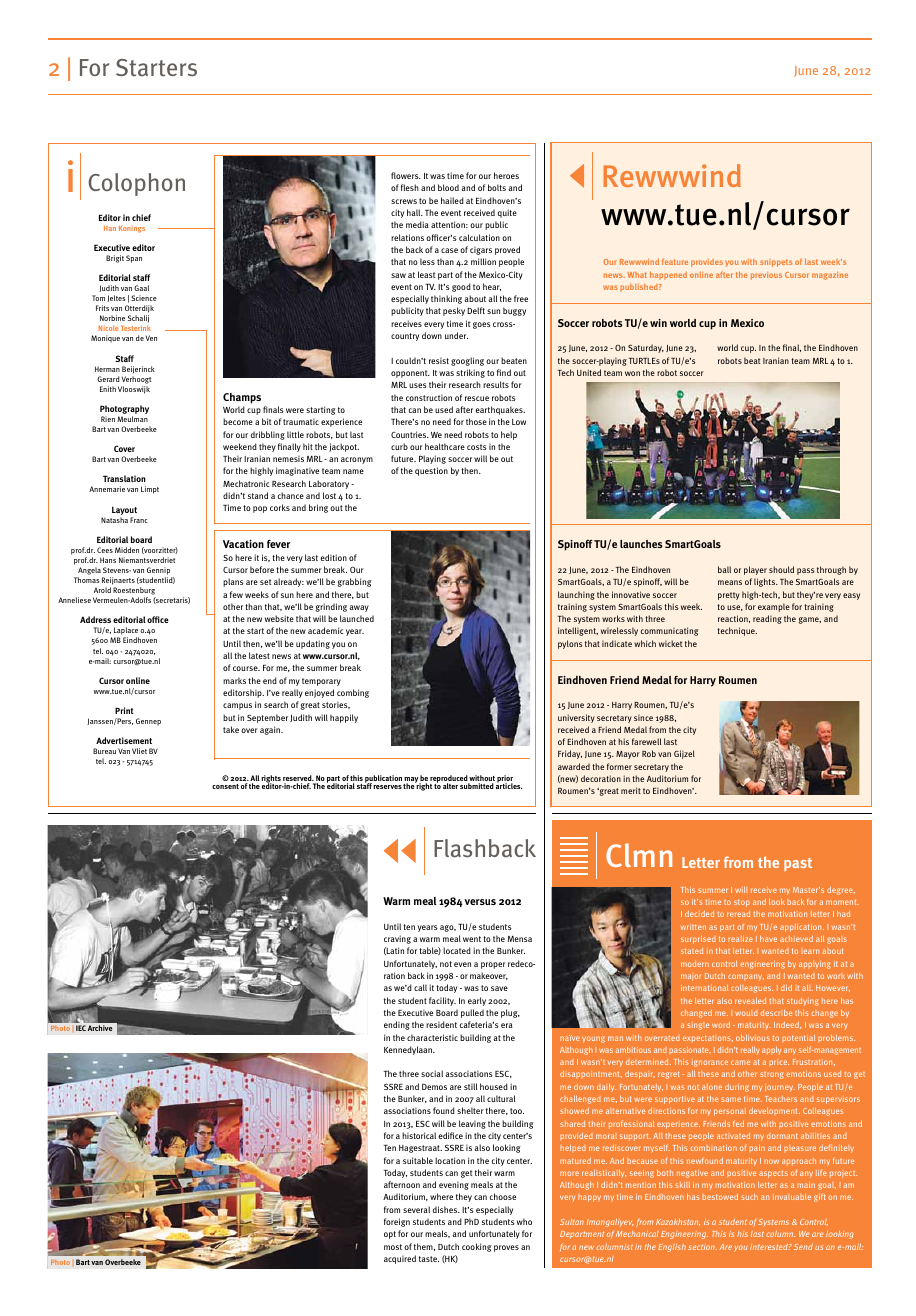 The height and width of the document is (1316, 916). Describe the element at coordinates (776, 263) in the document. I see `snippets` at that location.
